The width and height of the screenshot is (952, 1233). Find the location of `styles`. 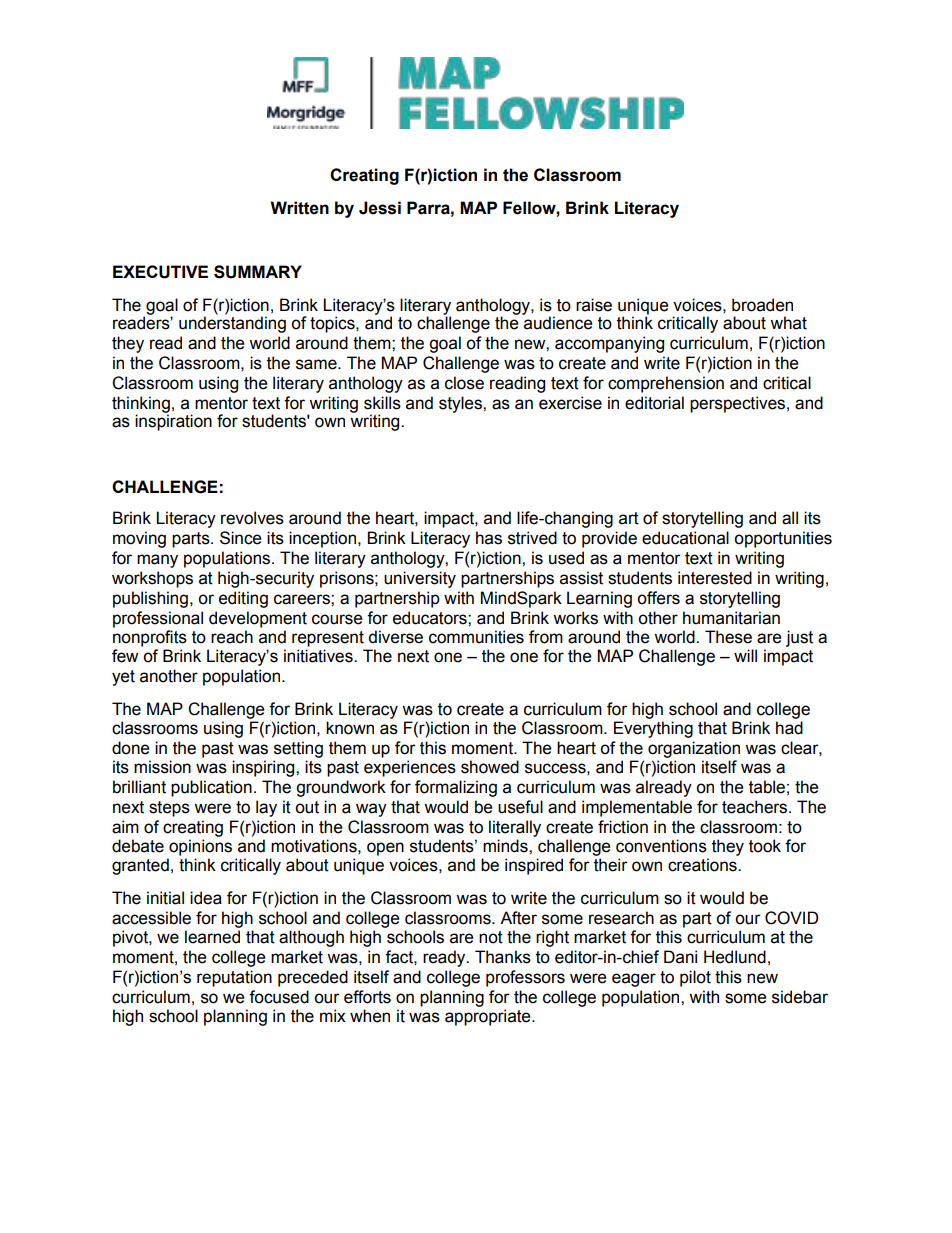

styles is located at coordinates (461, 404).
